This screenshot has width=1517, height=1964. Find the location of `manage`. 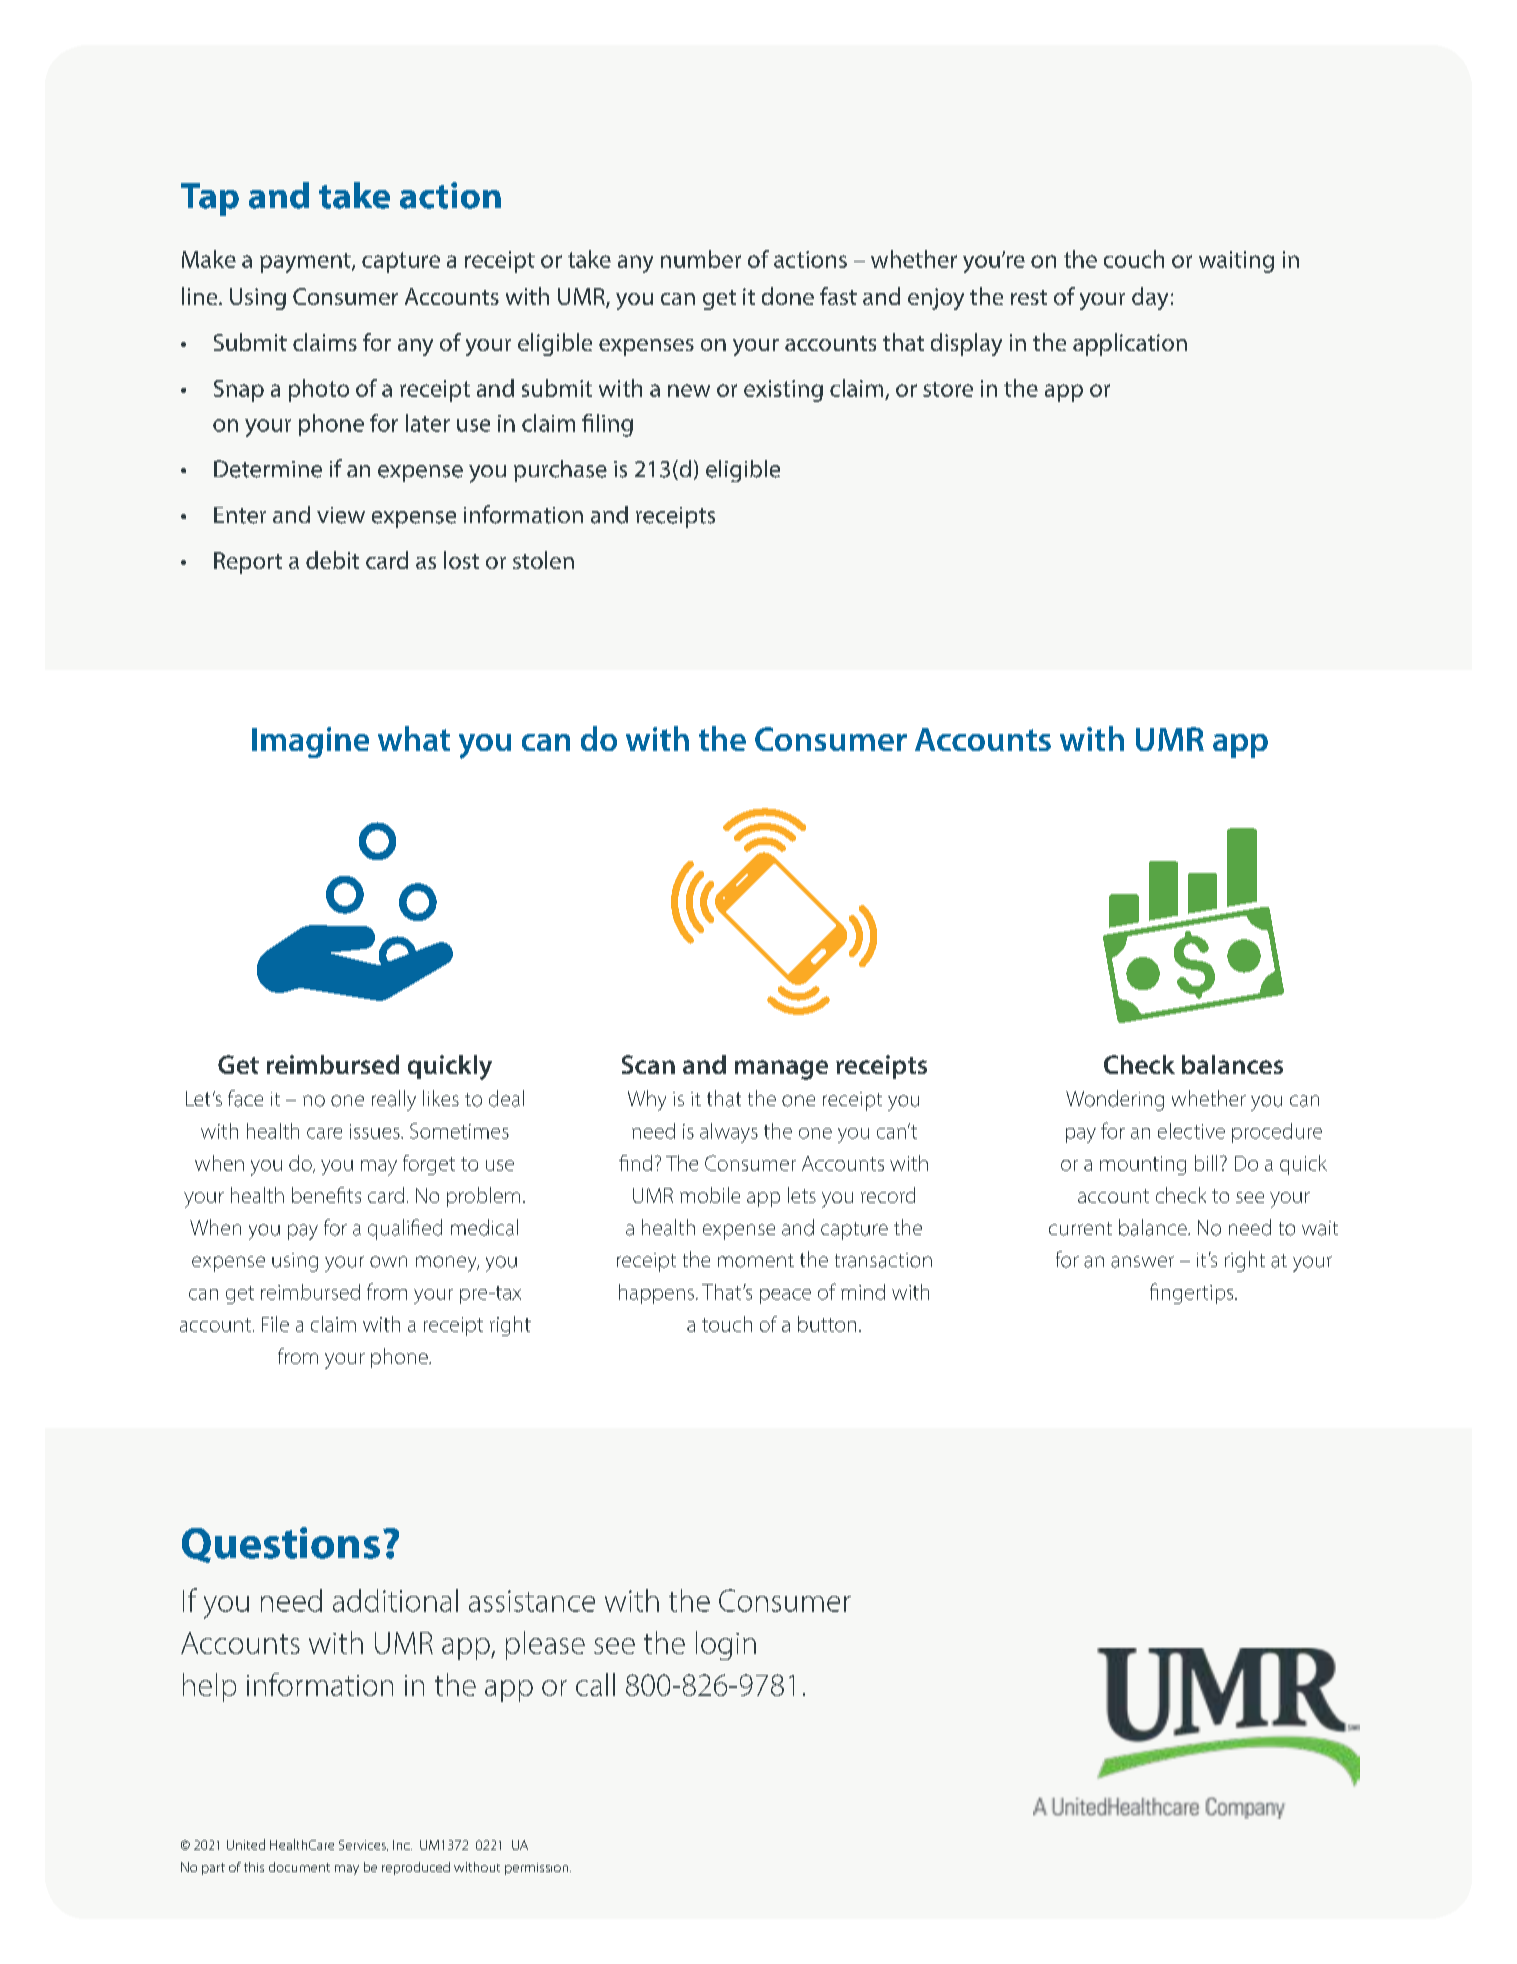

manage is located at coordinates (781, 1070).
